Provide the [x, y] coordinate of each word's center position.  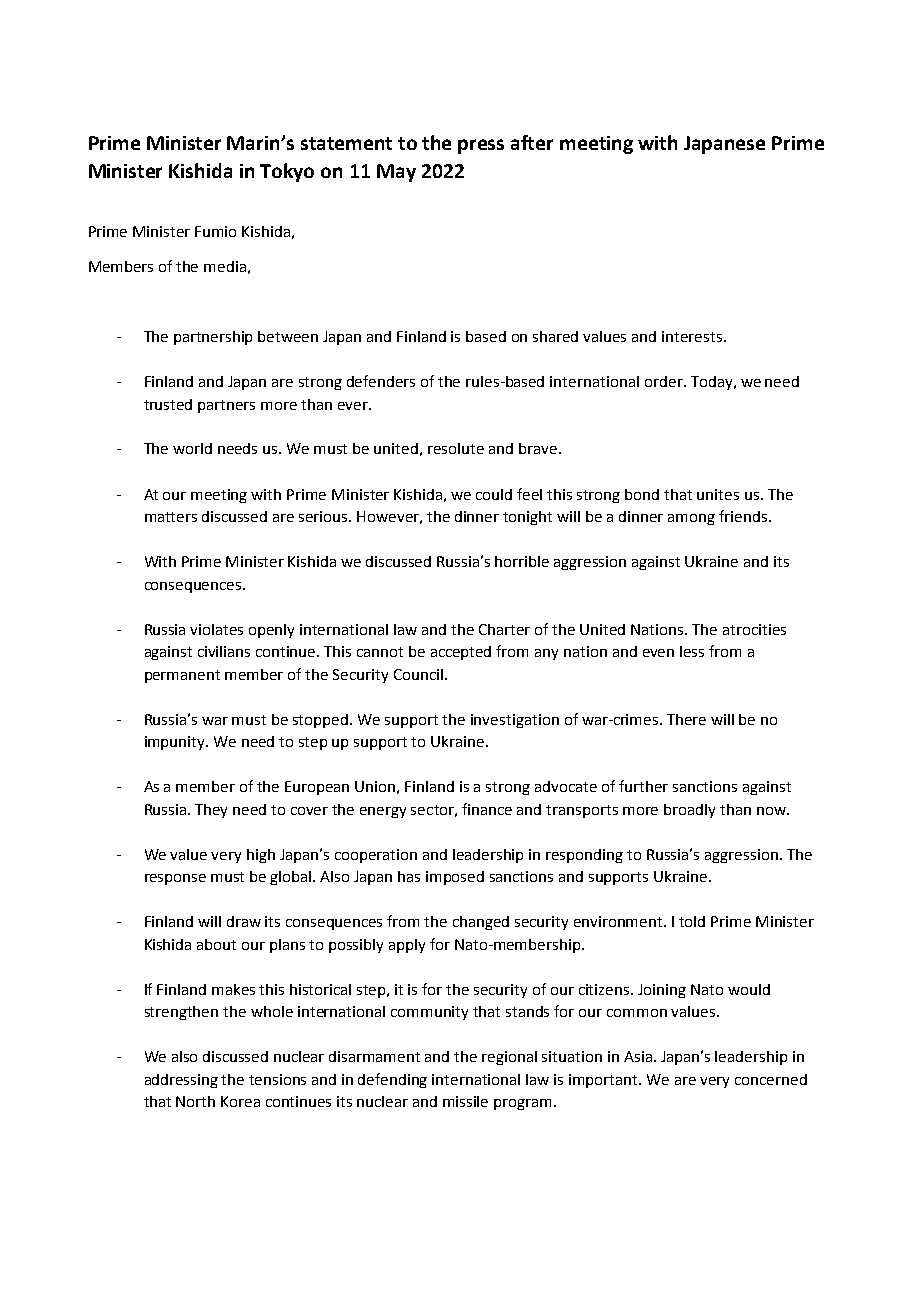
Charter [504, 629]
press [481, 146]
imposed [455, 878]
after [532, 142]
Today [713, 383]
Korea [240, 1101]
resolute [456, 448]
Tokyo [287, 172]
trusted [168, 404]
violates [216, 629]
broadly [689, 811]
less [692, 651]
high [261, 856]
